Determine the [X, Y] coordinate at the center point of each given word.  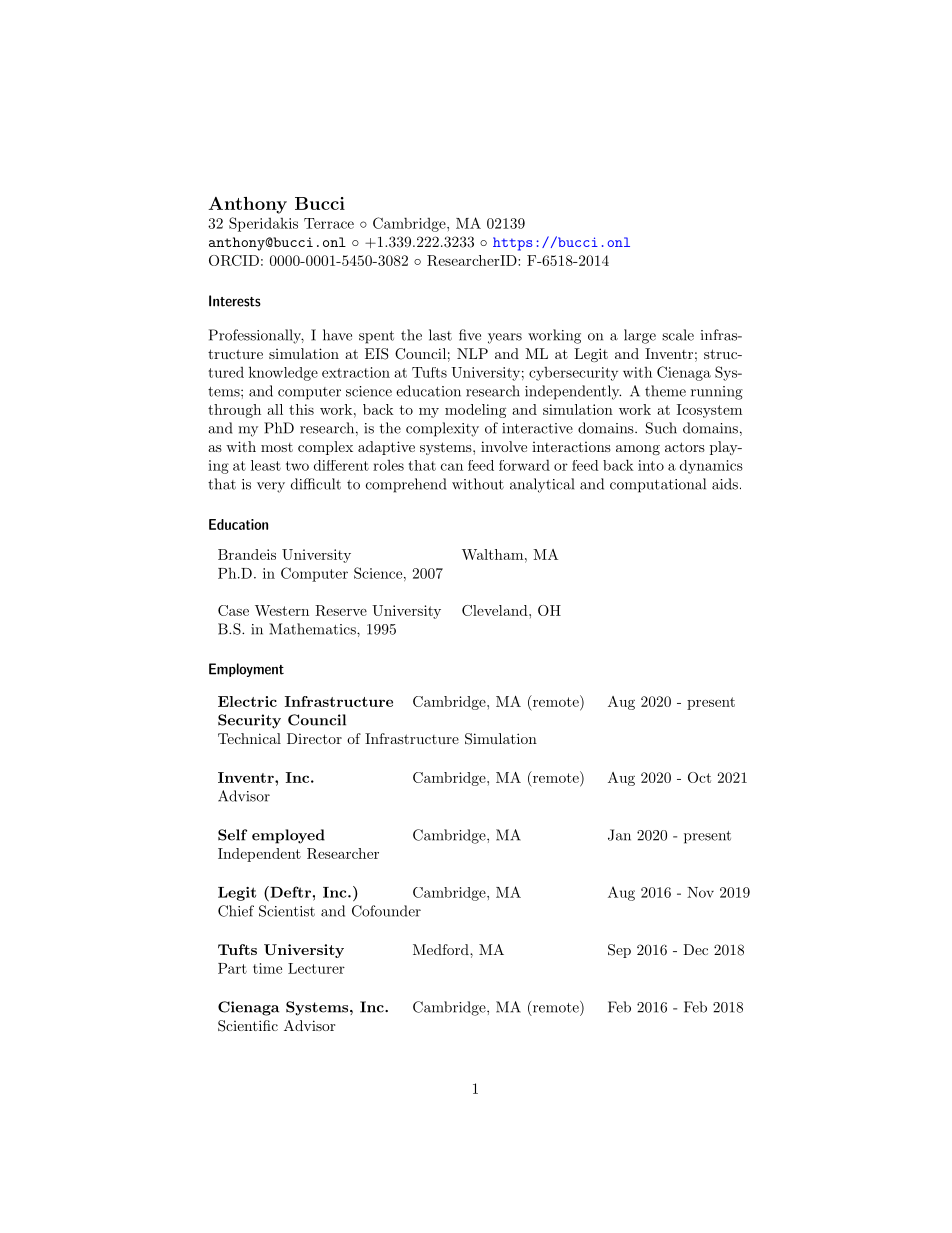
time [267, 968]
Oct [699, 777]
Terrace [329, 223]
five [470, 335]
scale [678, 335]
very [271, 487]
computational [658, 485]
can [452, 467]
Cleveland [496, 610]
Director [314, 738]
